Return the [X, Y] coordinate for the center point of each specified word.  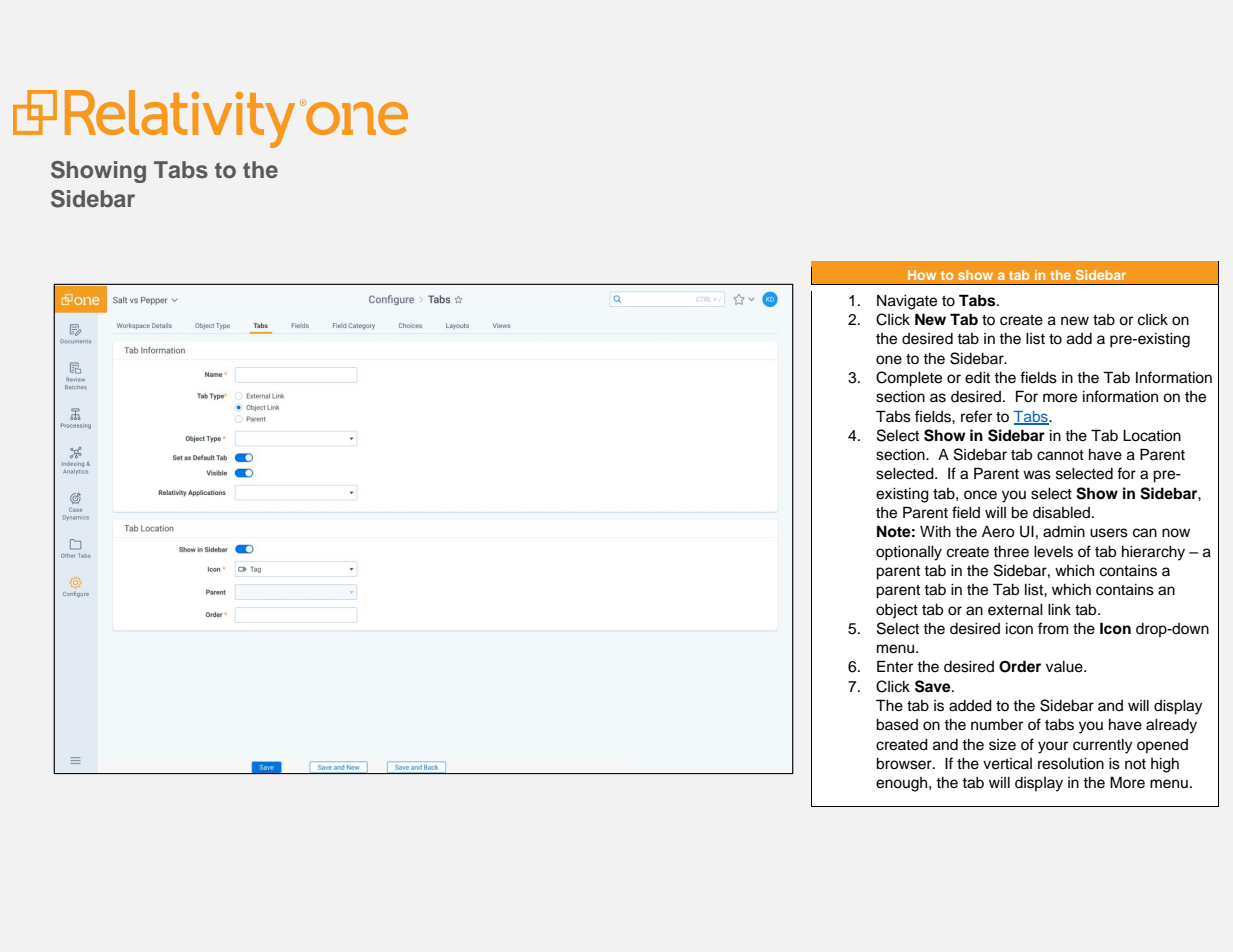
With [935, 531]
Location [1152, 435]
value [1065, 667]
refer [976, 416]
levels [1053, 552]
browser [905, 764]
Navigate [907, 302]
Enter [895, 666]
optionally [909, 553]
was [1037, 475]
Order [1020, 666]
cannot [1060, 455]
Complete [909, 379]
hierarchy [1153, 553]
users [1109, 533]
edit [977, 378]
